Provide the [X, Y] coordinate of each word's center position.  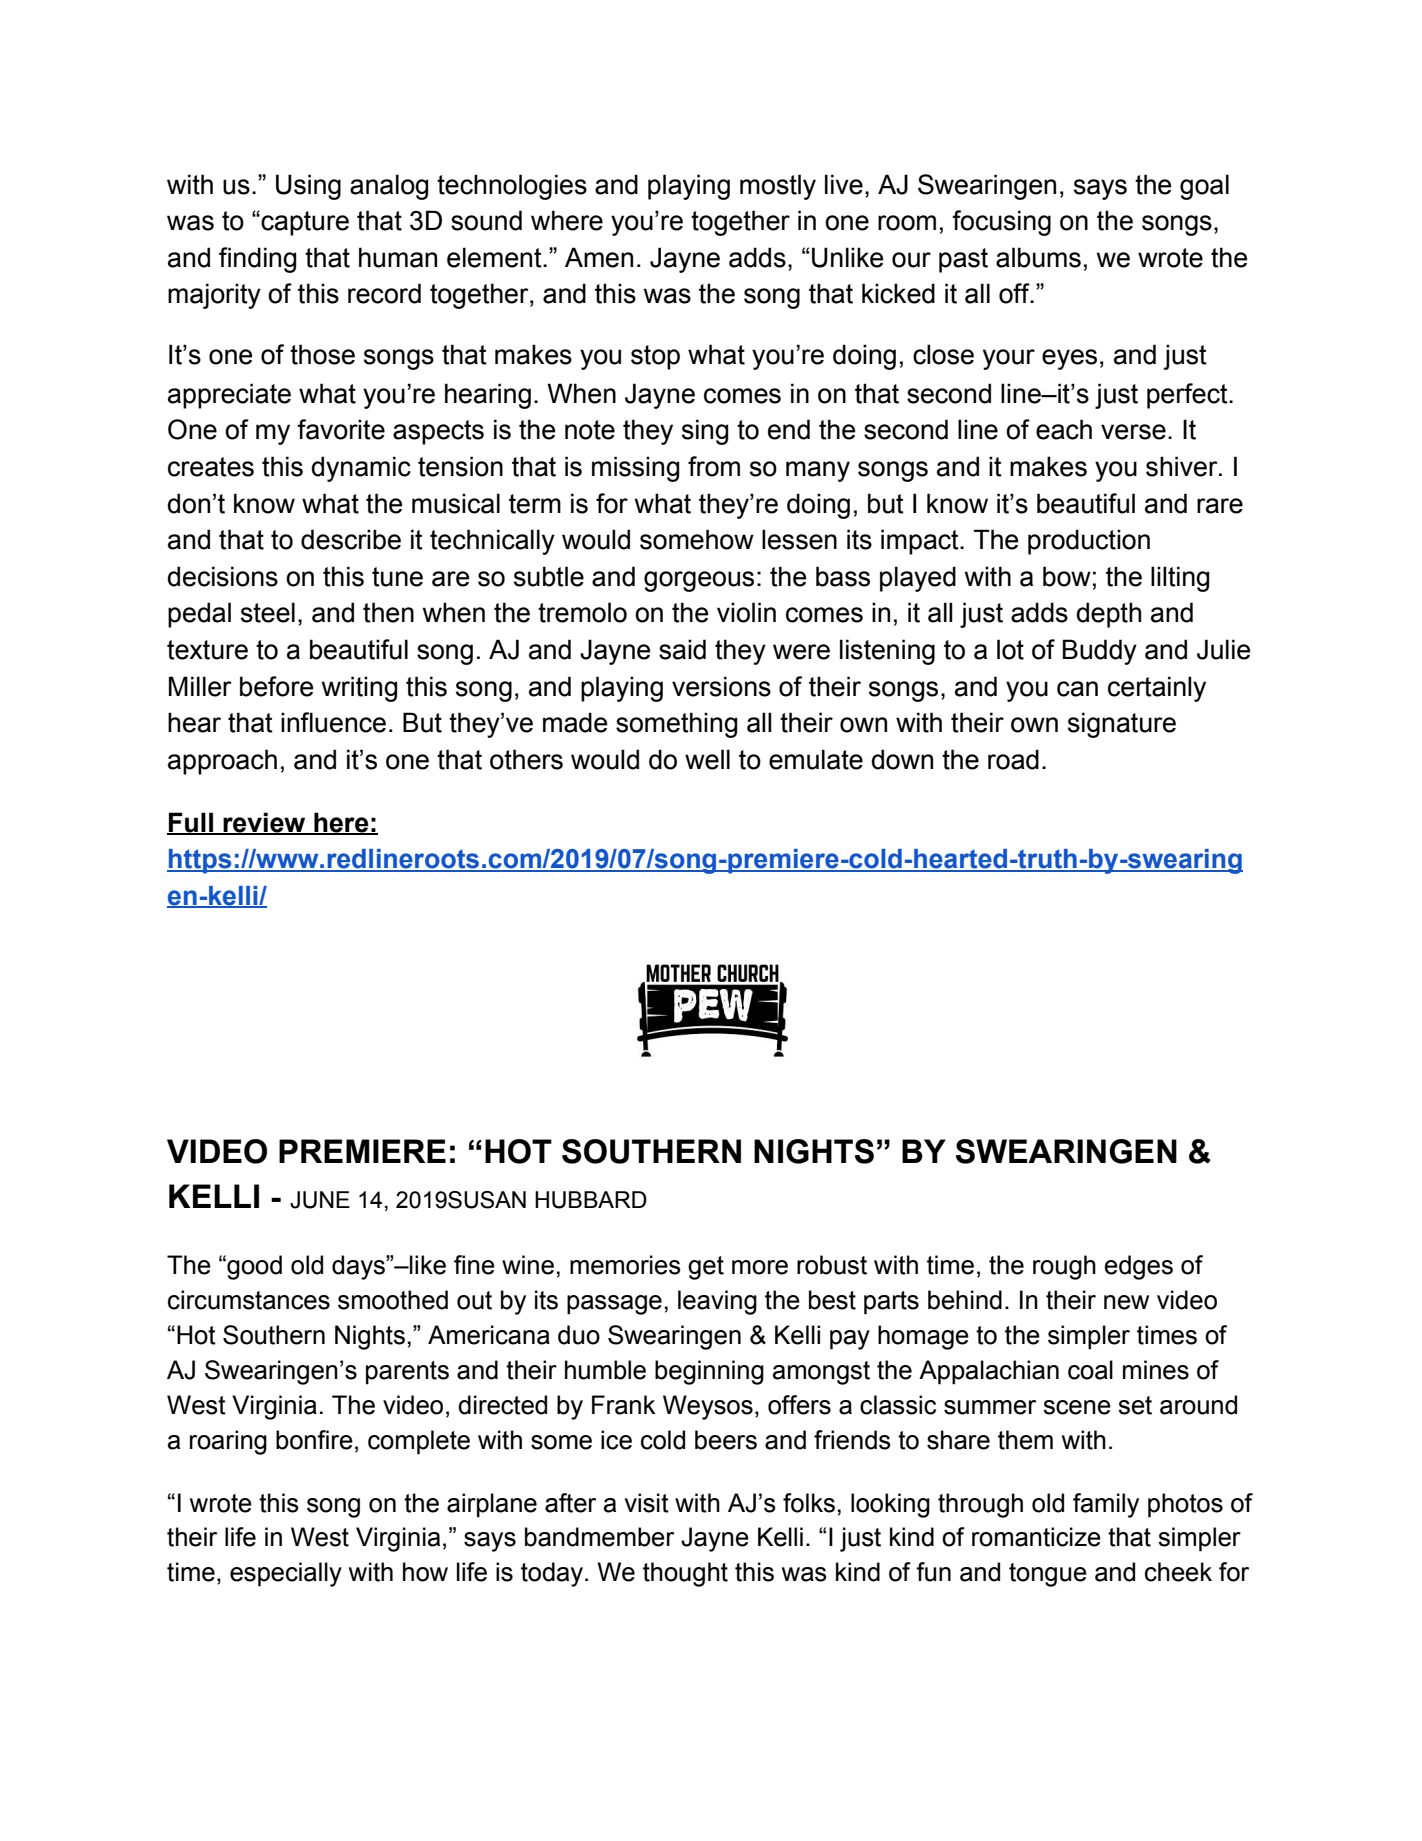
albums [1038, 257]
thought [685, 1574]
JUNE [320, 1200]
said [682, 649]
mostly [778, 187]
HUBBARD [591, 1200]
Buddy [1100, 652]
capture [304, 223]
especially [286, 1574]
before [277, 686]
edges [1139, 1267]
